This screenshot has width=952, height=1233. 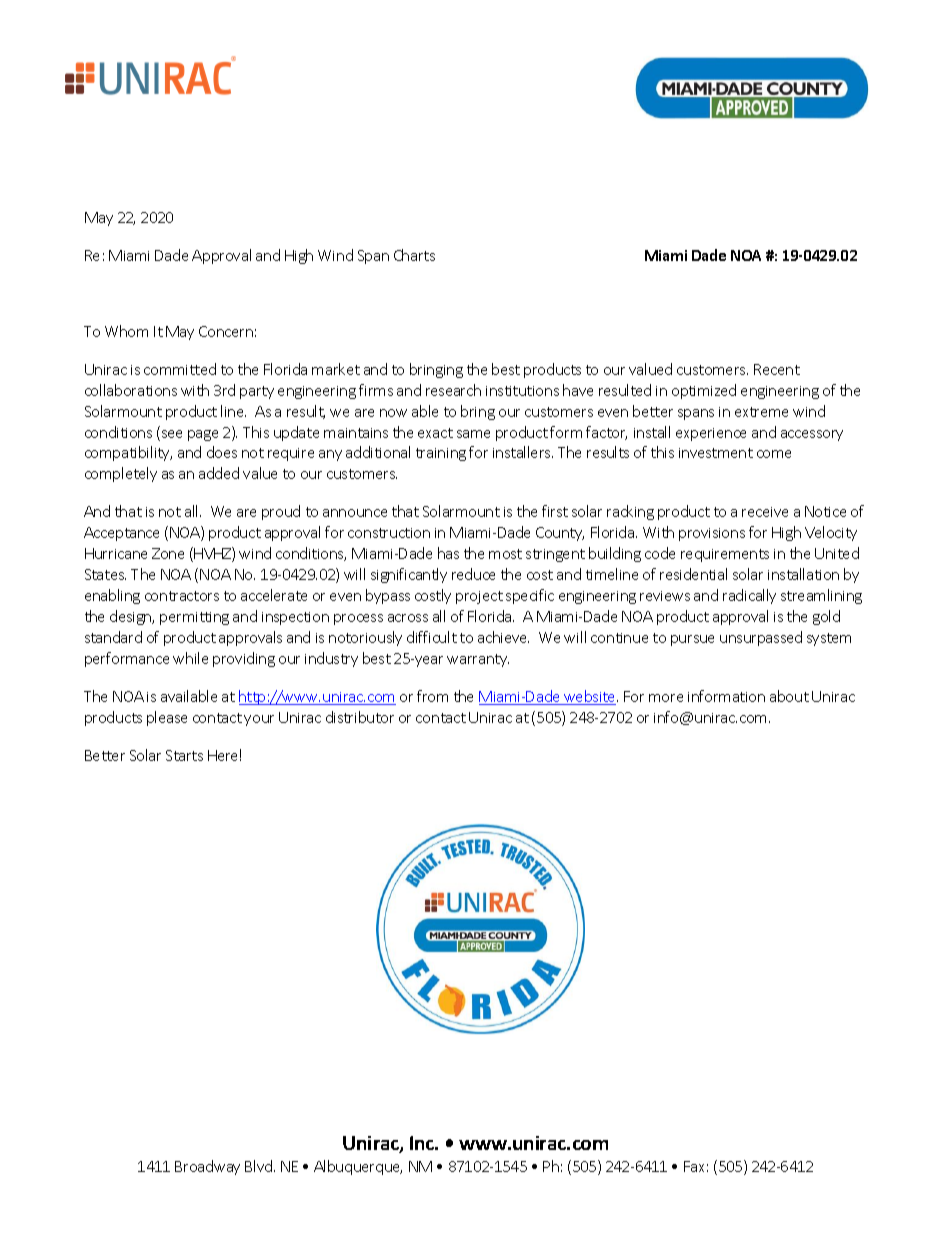 What do you see at coordinates (414, 255) in the screenshot?
I see `Charts` at bounding box center [414, 255].
